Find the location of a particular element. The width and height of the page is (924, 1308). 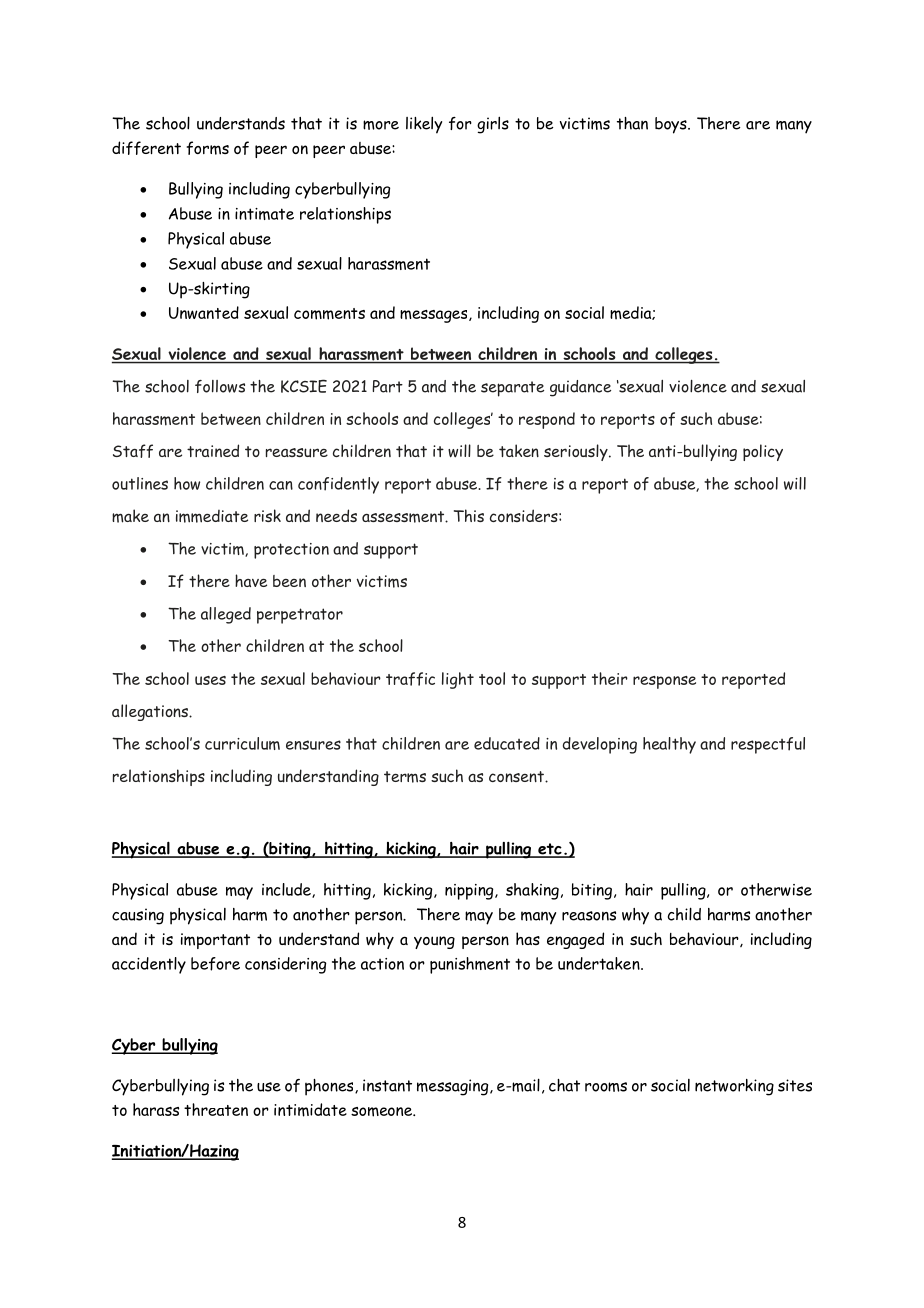

trained is located at coordinates (213, 450).
